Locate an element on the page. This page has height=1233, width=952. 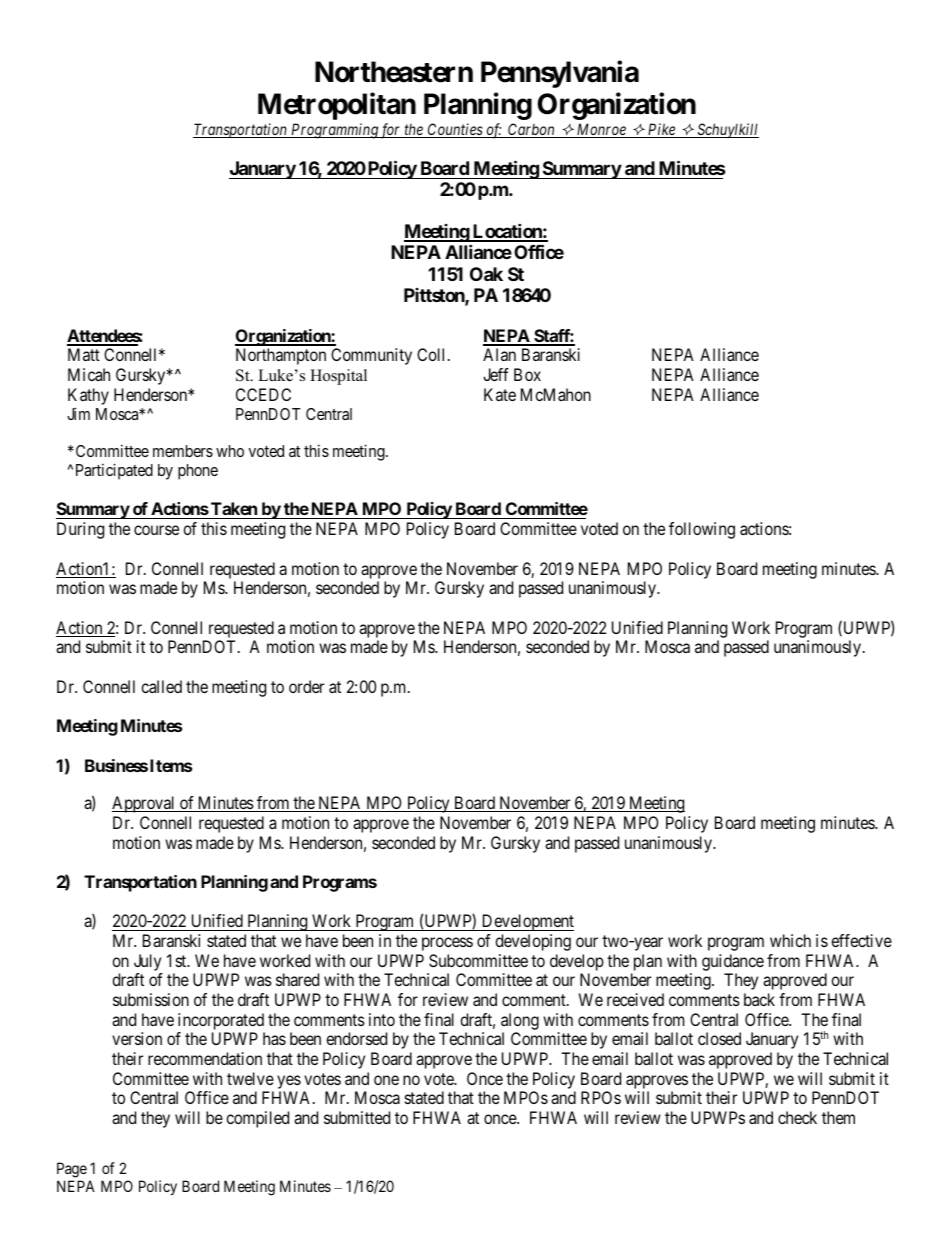
compiled is located at coordinates (257, 1119).
